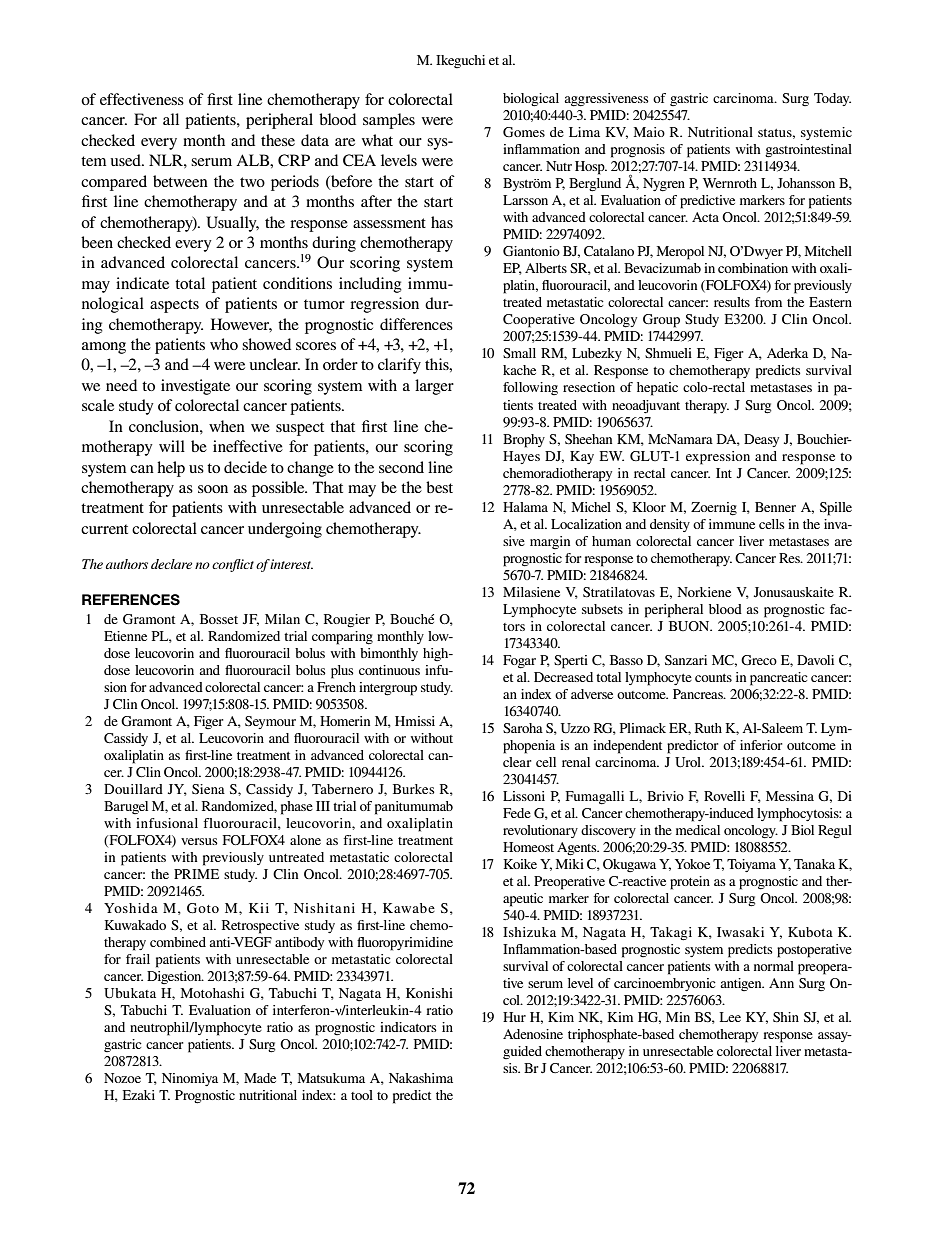 Image resolution: width=952 pixels, height=1257 pixels. I want to click on between, so click(180, 181).
